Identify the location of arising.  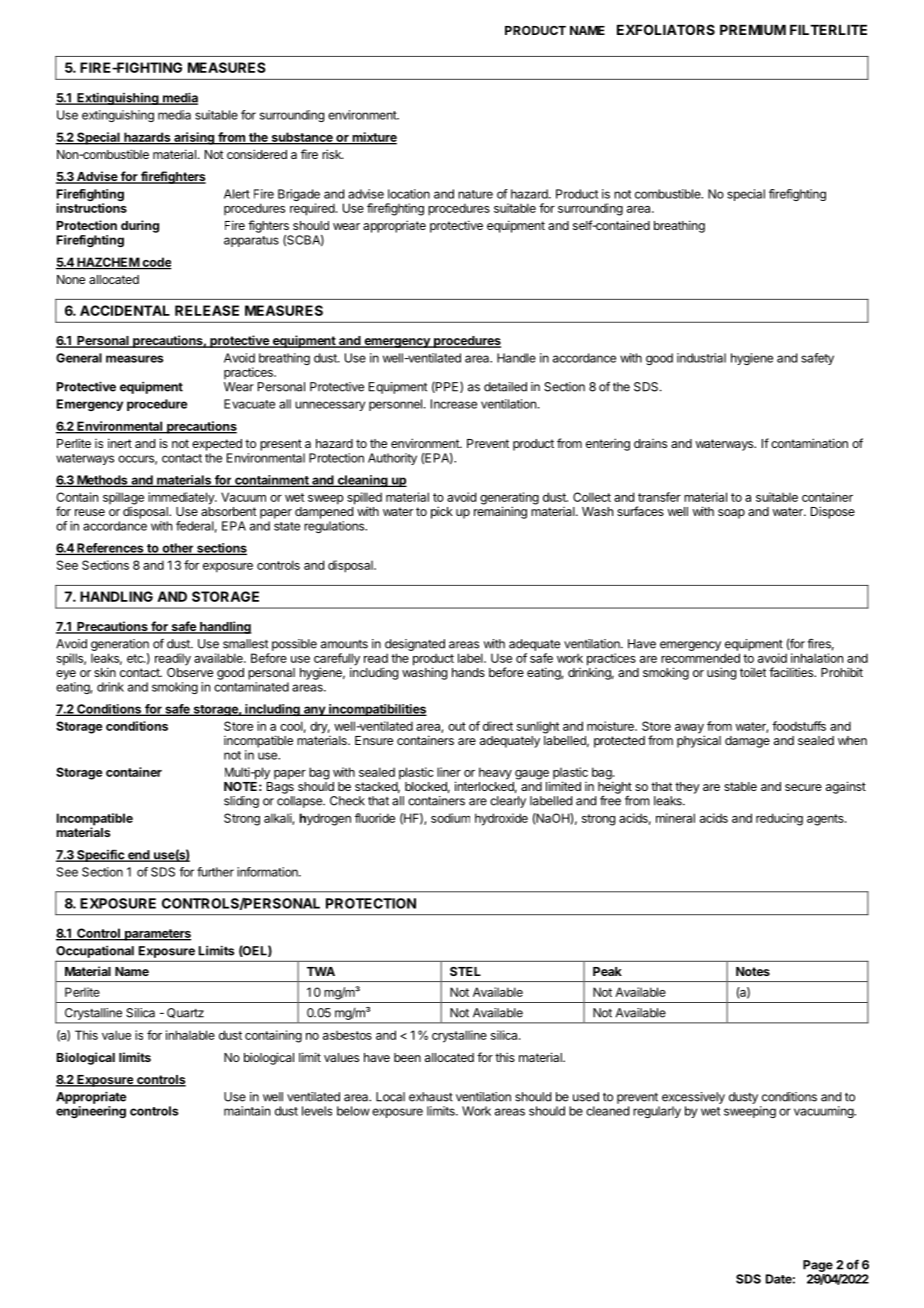
(194, 138).
